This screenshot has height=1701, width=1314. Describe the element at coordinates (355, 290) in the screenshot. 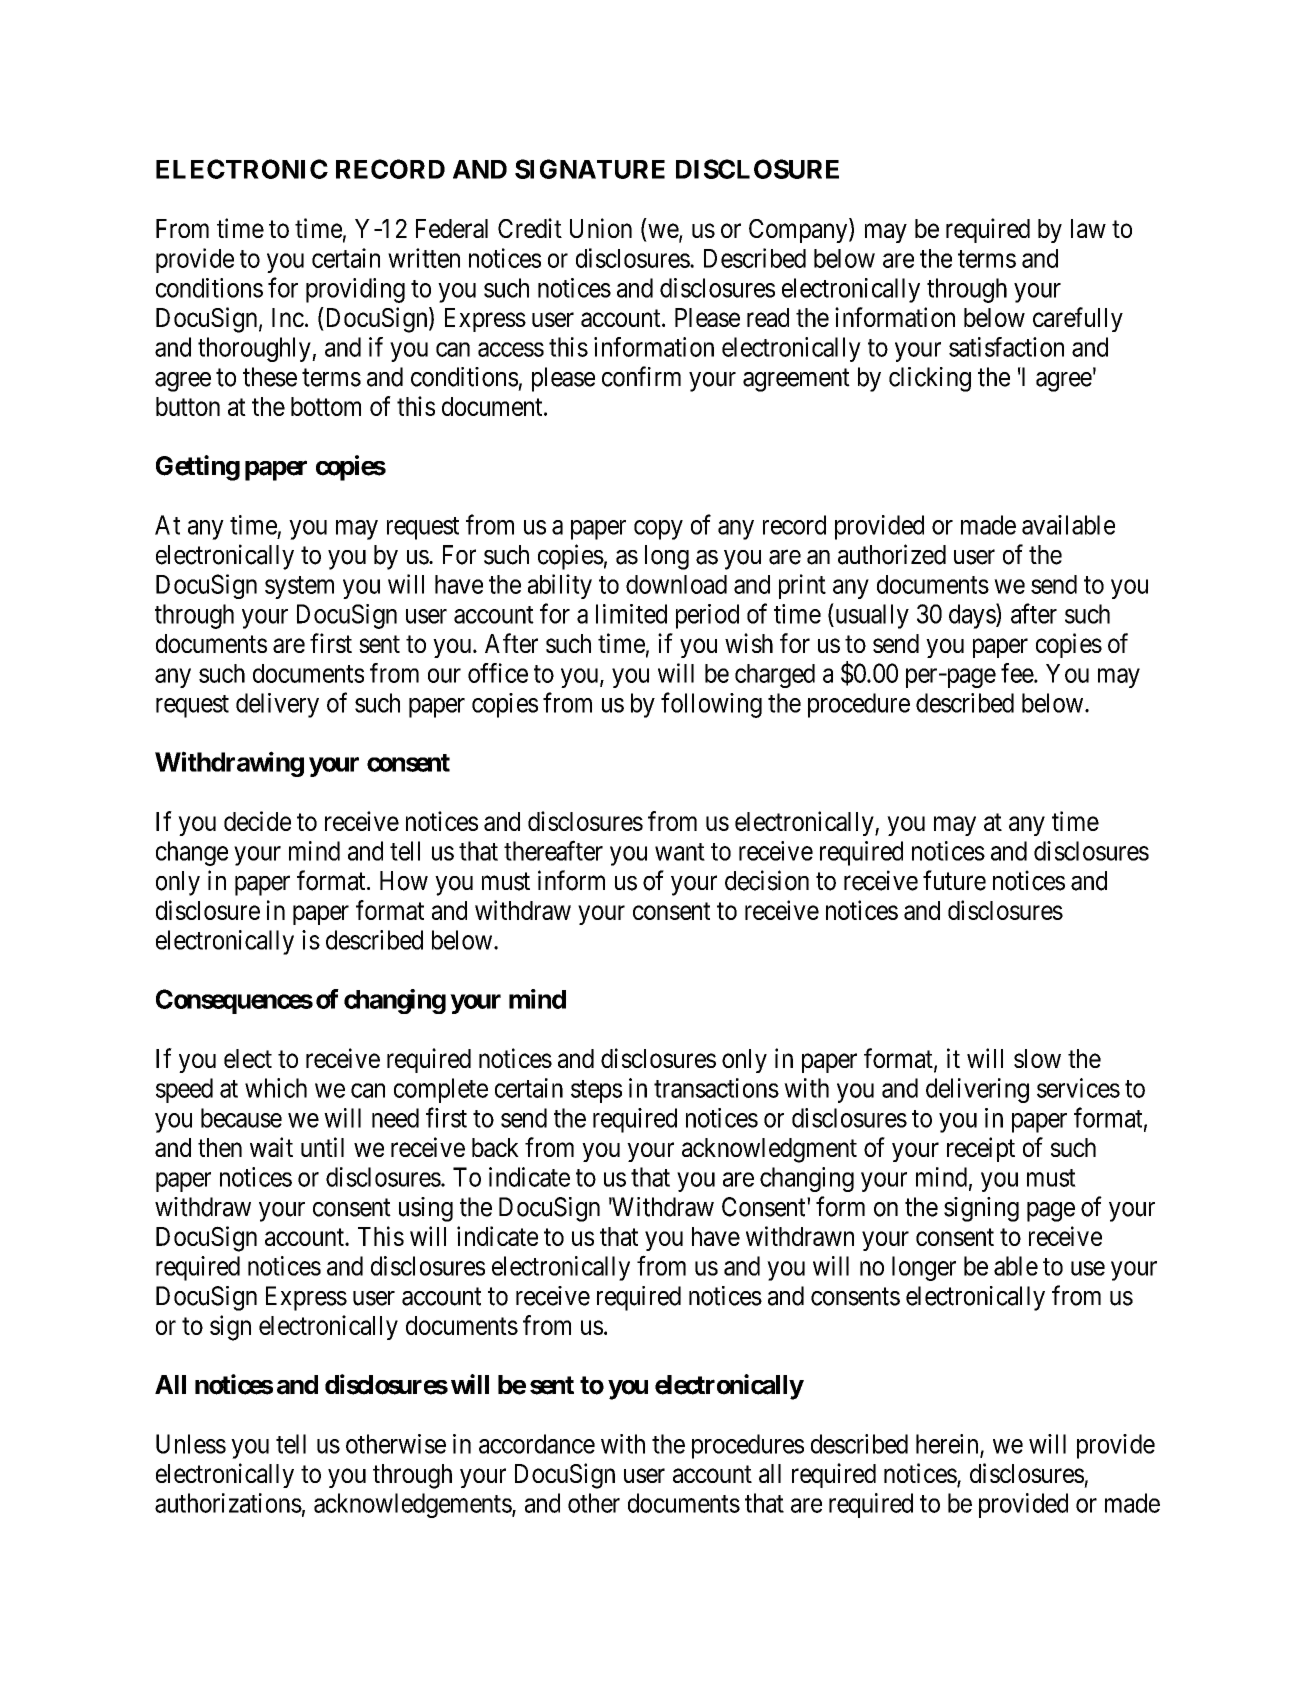

I see `providing` at that location.
